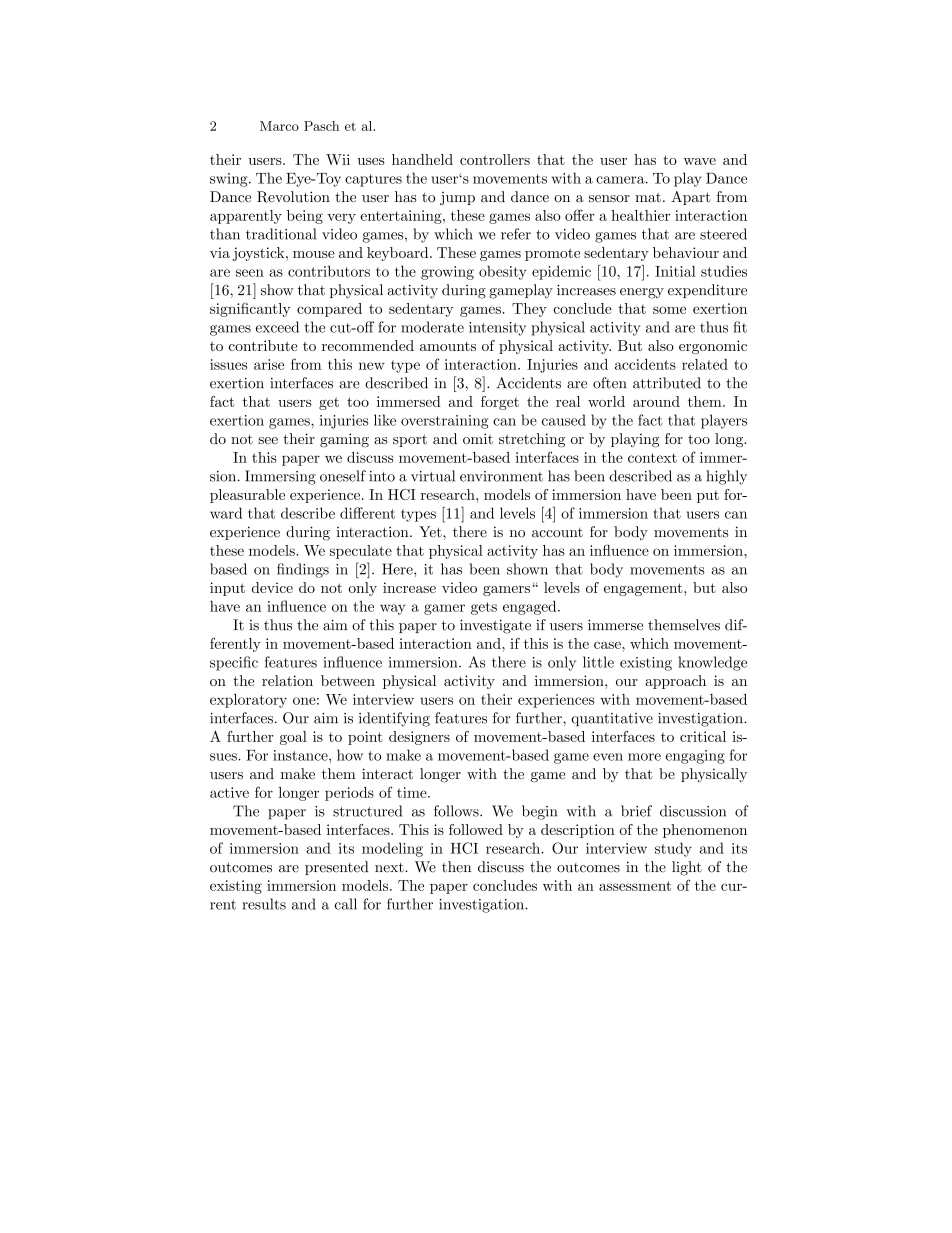  Describe the element at coordinates (667, 383) in the screenshot. I see `attributed` at that location.
